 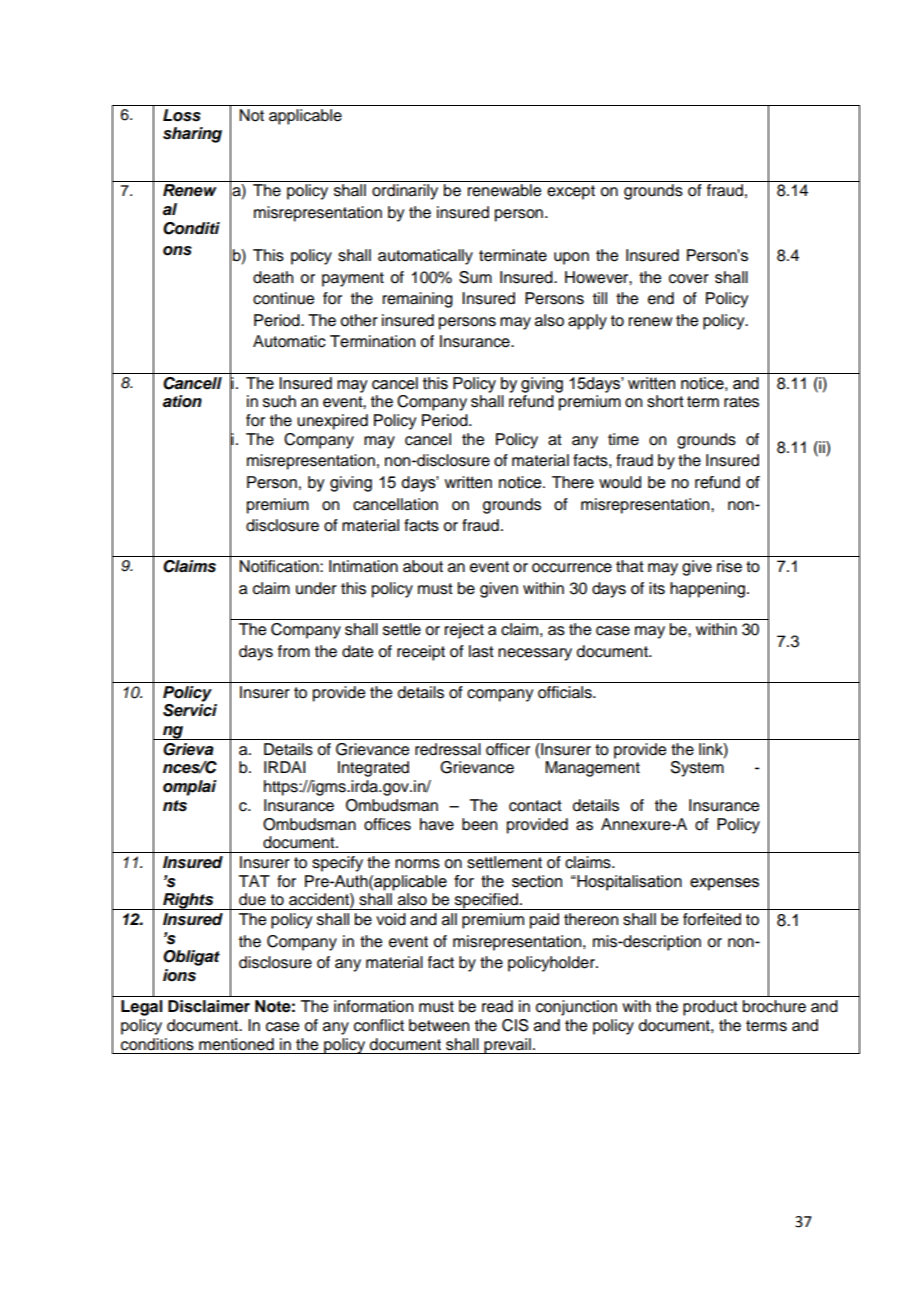 What do you see at coordinates (192, 135) in the page?
I see `sharing` at bounding box center [192, 135].
